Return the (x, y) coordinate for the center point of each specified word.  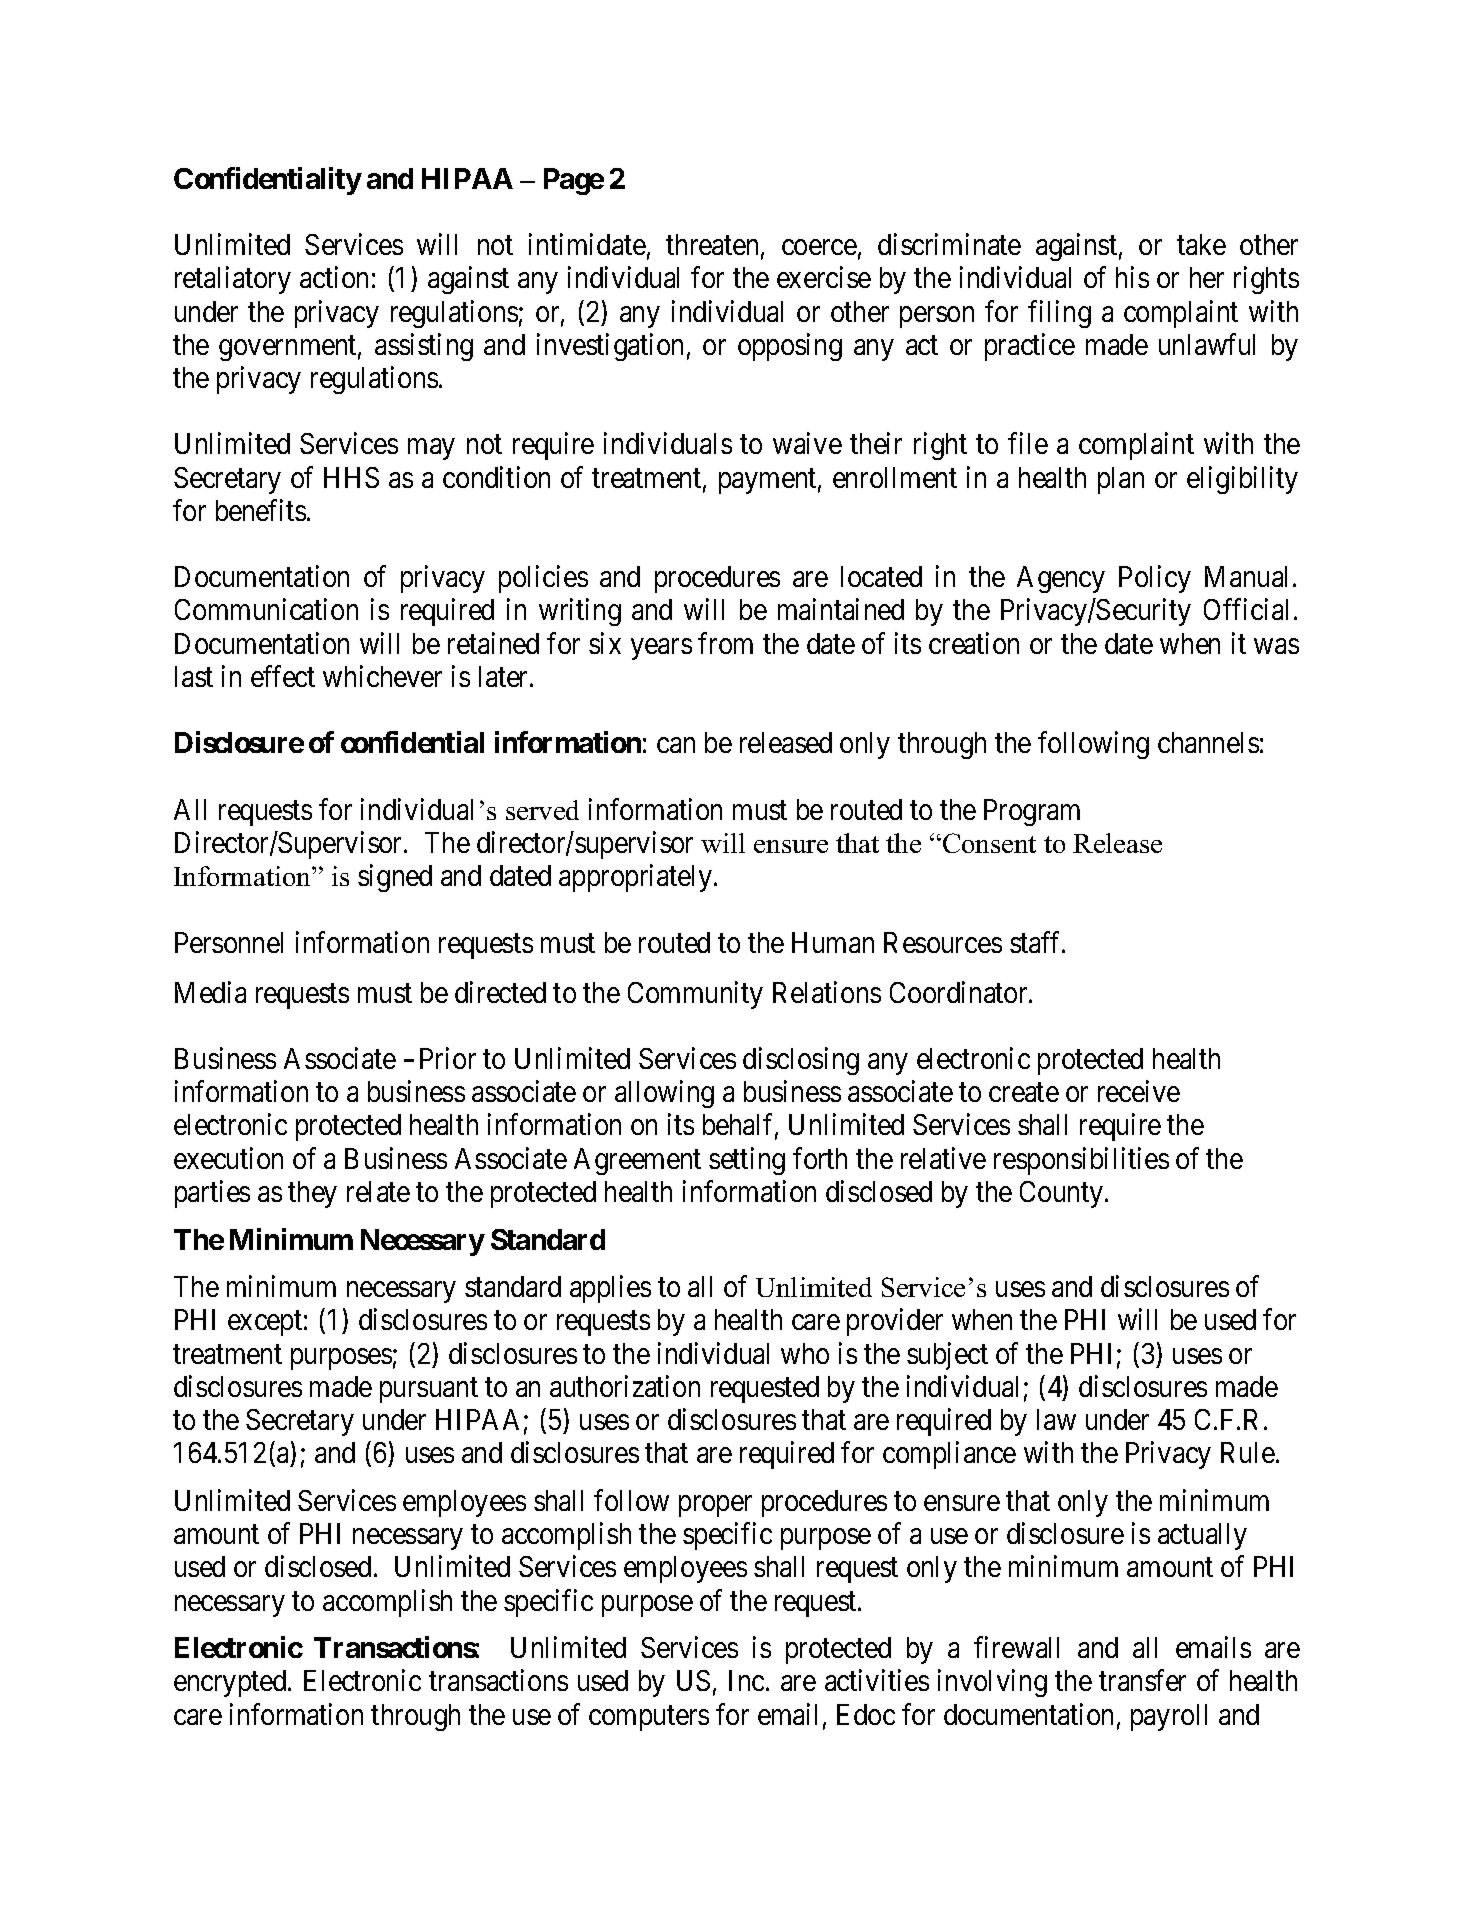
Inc (746, 1680)
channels (1208, 742)
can (676, 745)
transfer (1142, 1680)
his (1132, 277)
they (312, 1194)
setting (747, 1161)
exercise (824, 277)
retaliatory (233, 280)
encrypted (231, 1683)
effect (283, 676)
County (1061, 1194)
